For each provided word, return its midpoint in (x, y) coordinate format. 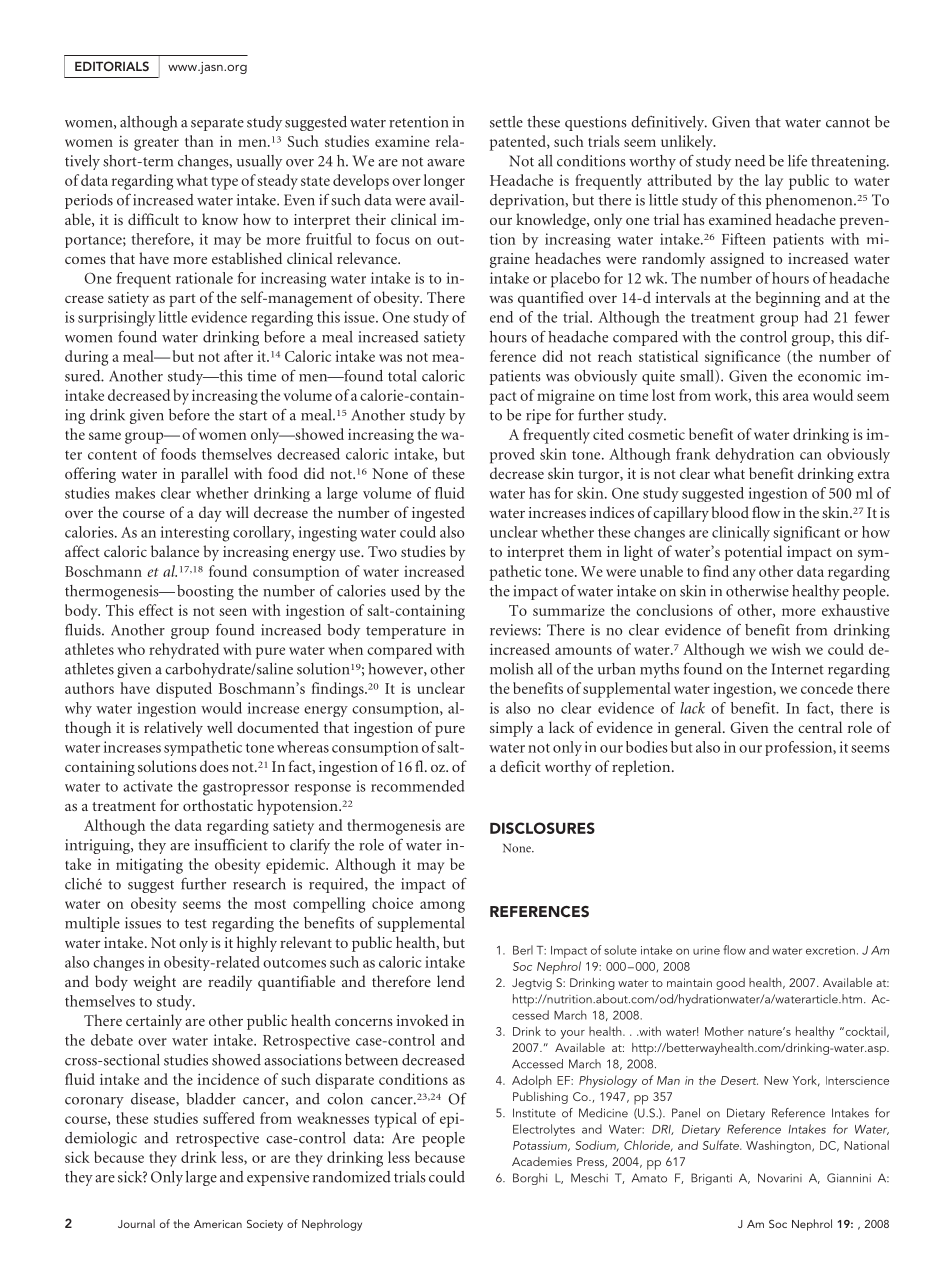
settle (506, 122)
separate (217, 124)
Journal (136, 1223)
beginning (787, 299)
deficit (520, 766)
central (820, 727)
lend (451, 981)
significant (806, 534)
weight (154, 983)
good (730, 984)
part (182, 300)
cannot (848, 123)
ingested (438, 514)
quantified (551, 299)
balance (175, 551)
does (214, 766)
